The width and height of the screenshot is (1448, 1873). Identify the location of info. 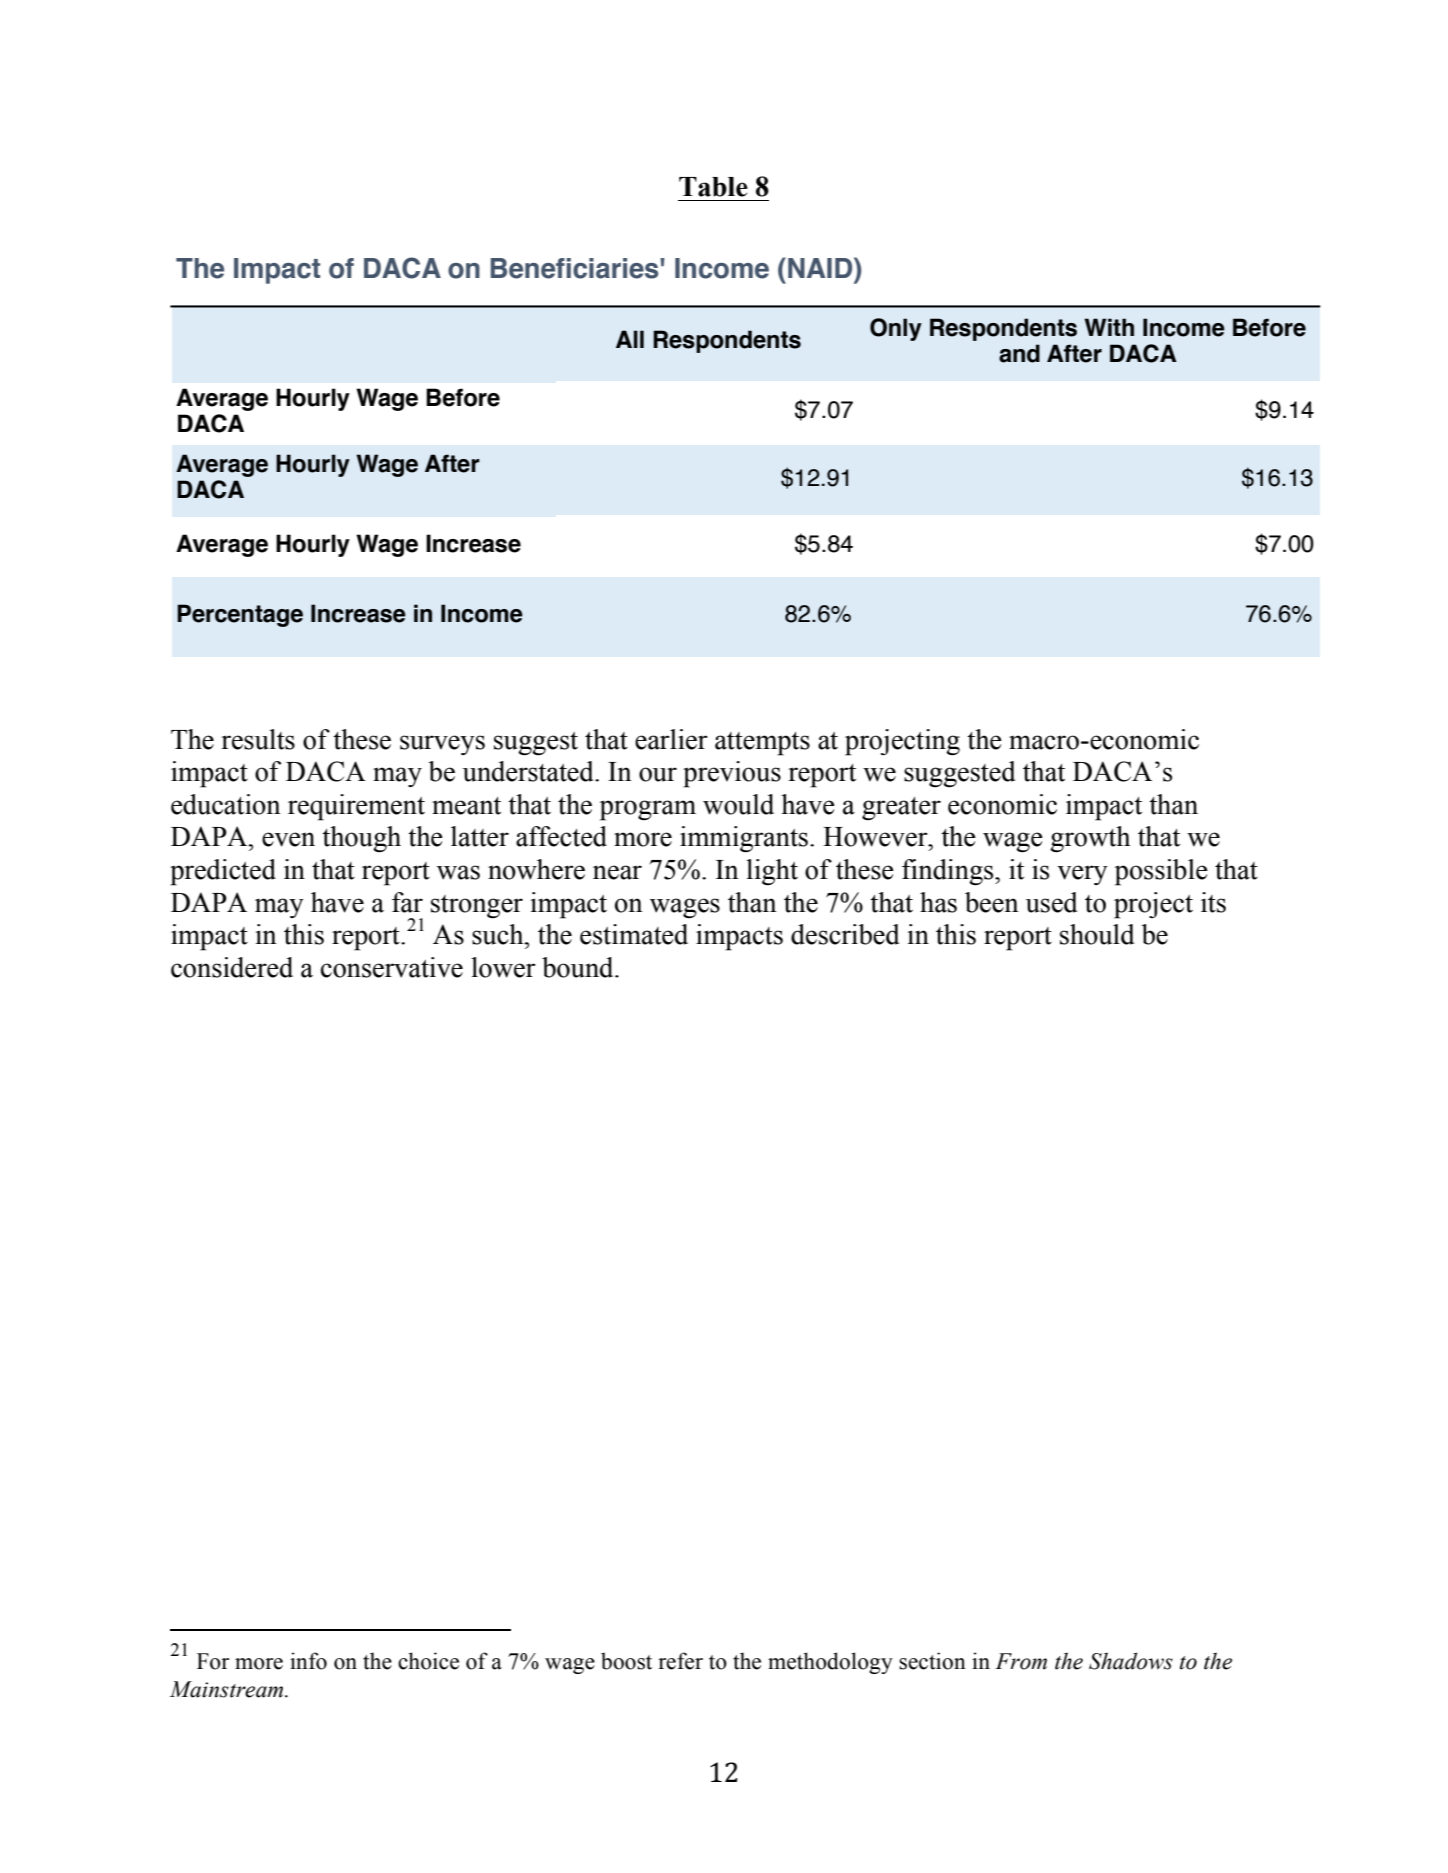
(308, 1661).
